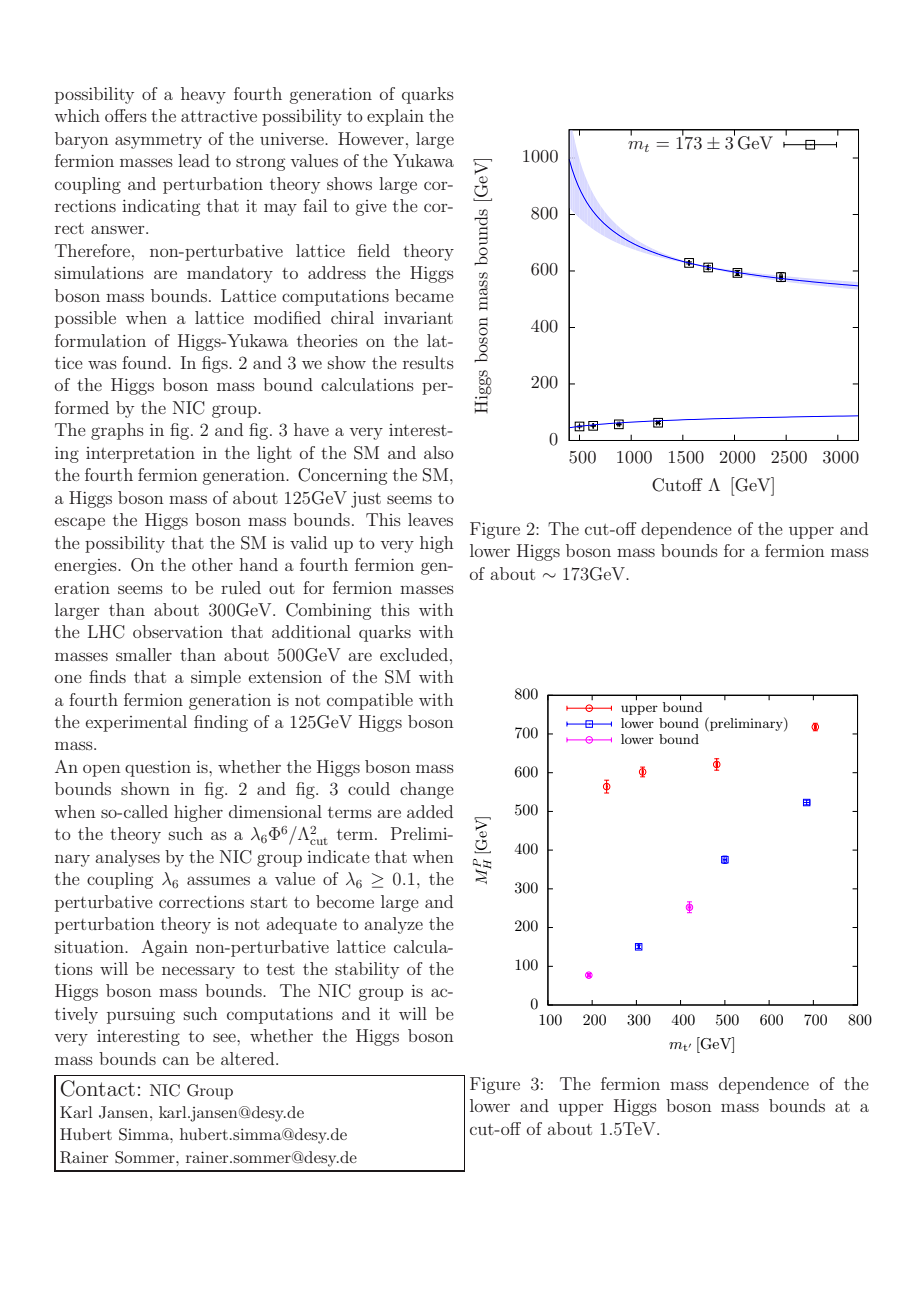 This screenshot has height=1308, width=924. I want to click on can, so click(176, 1060).
